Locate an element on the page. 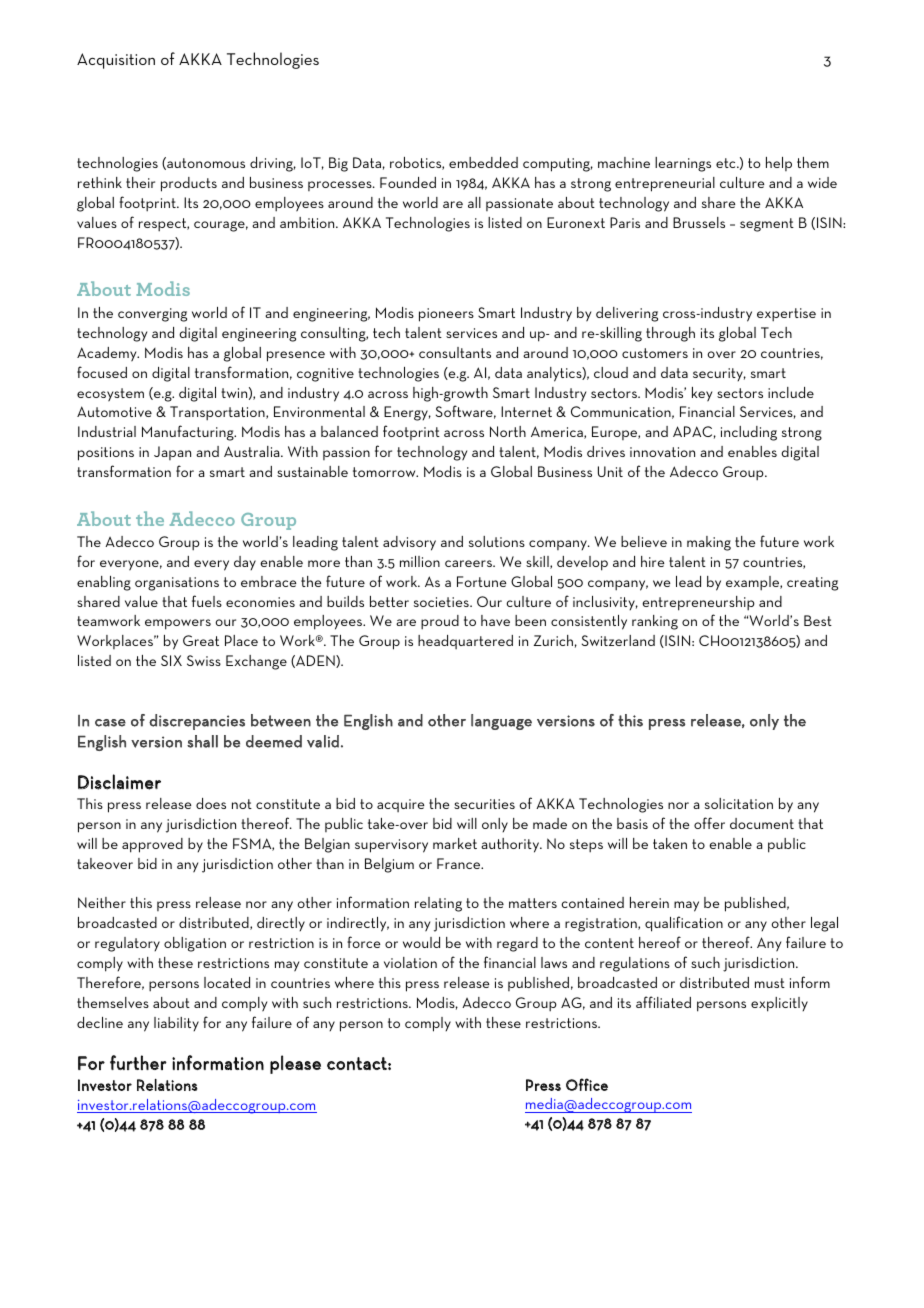 Image resolution: width=924 pixels, height=1308 pixels. ranking is located at coordinates (655, 622).
